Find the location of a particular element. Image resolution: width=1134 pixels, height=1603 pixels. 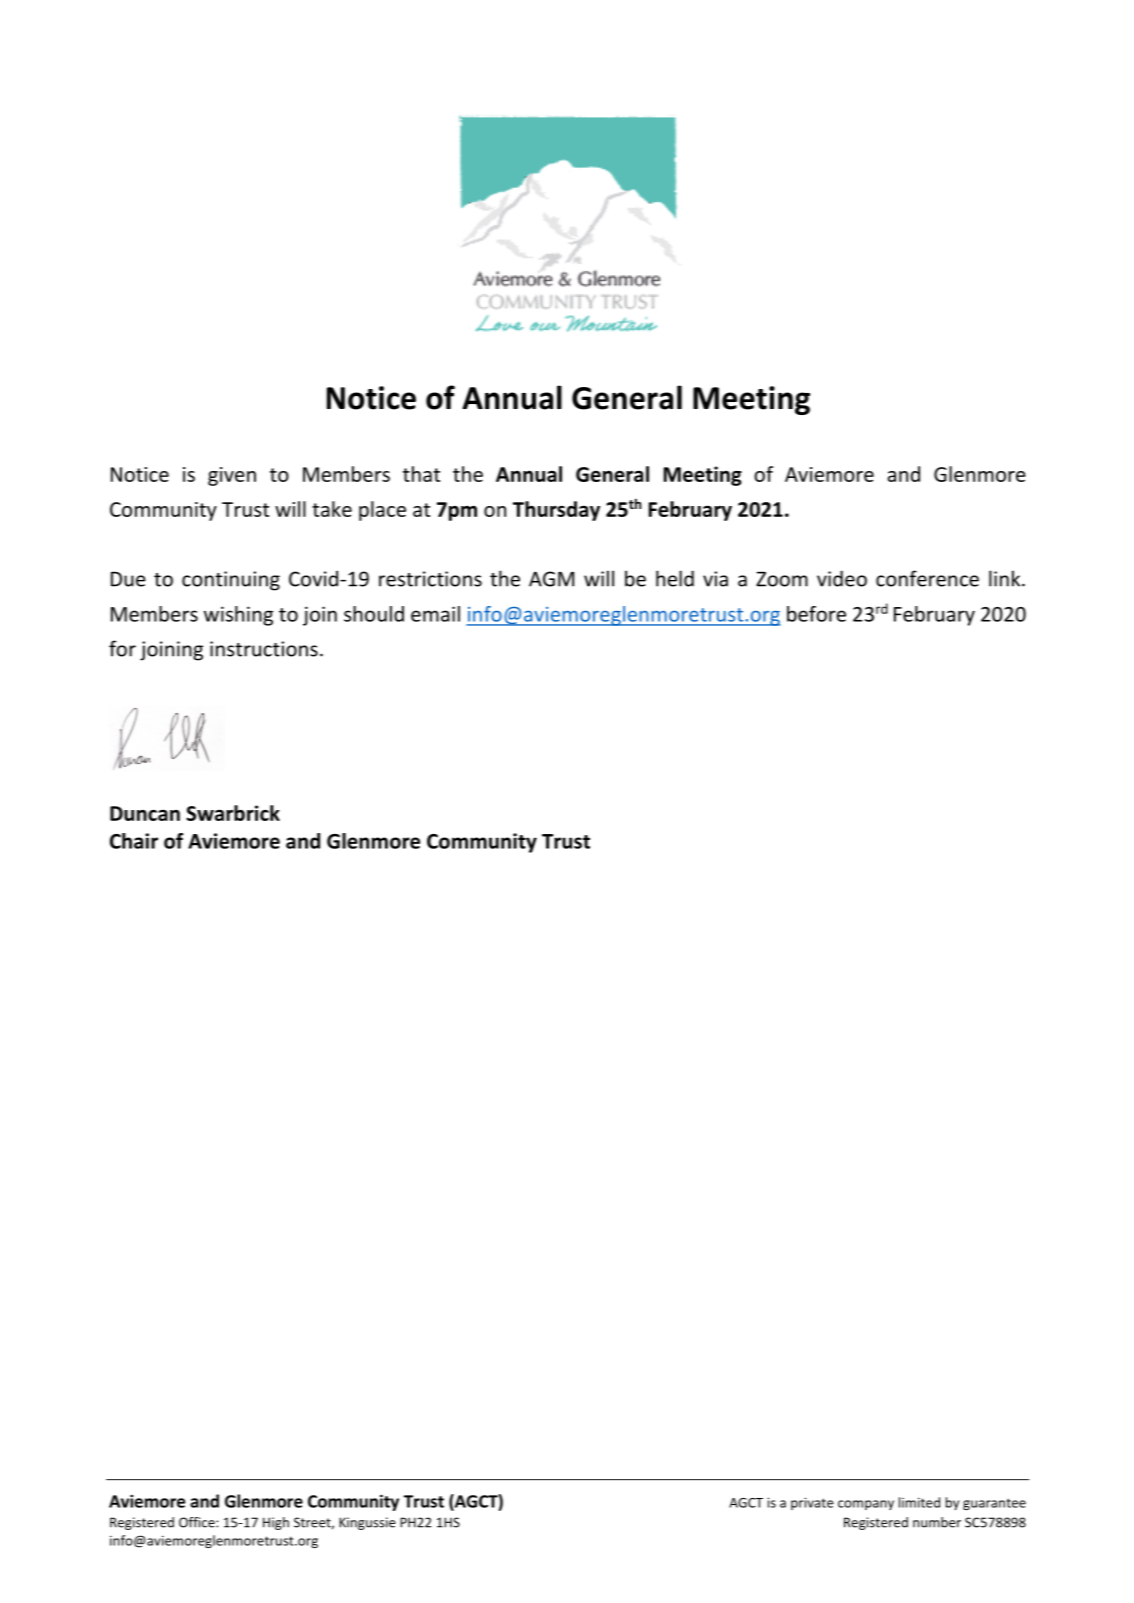

Thursday is located at coordinates (556, 511).
